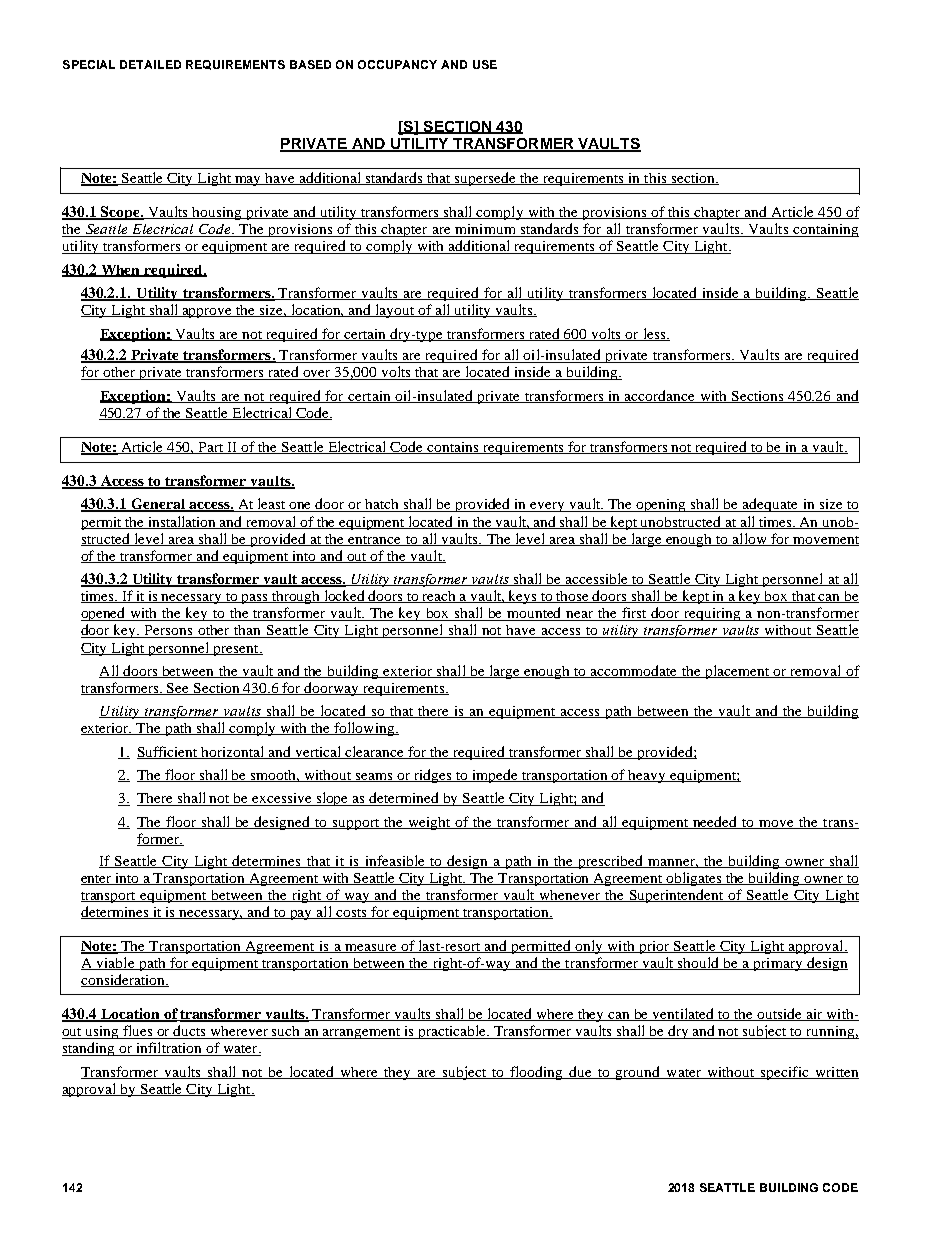 This screenshot has height=1233, width=952. Describe the element at coordinates (150, 64) in the screenshot. I see `DETAILED` at that location.
